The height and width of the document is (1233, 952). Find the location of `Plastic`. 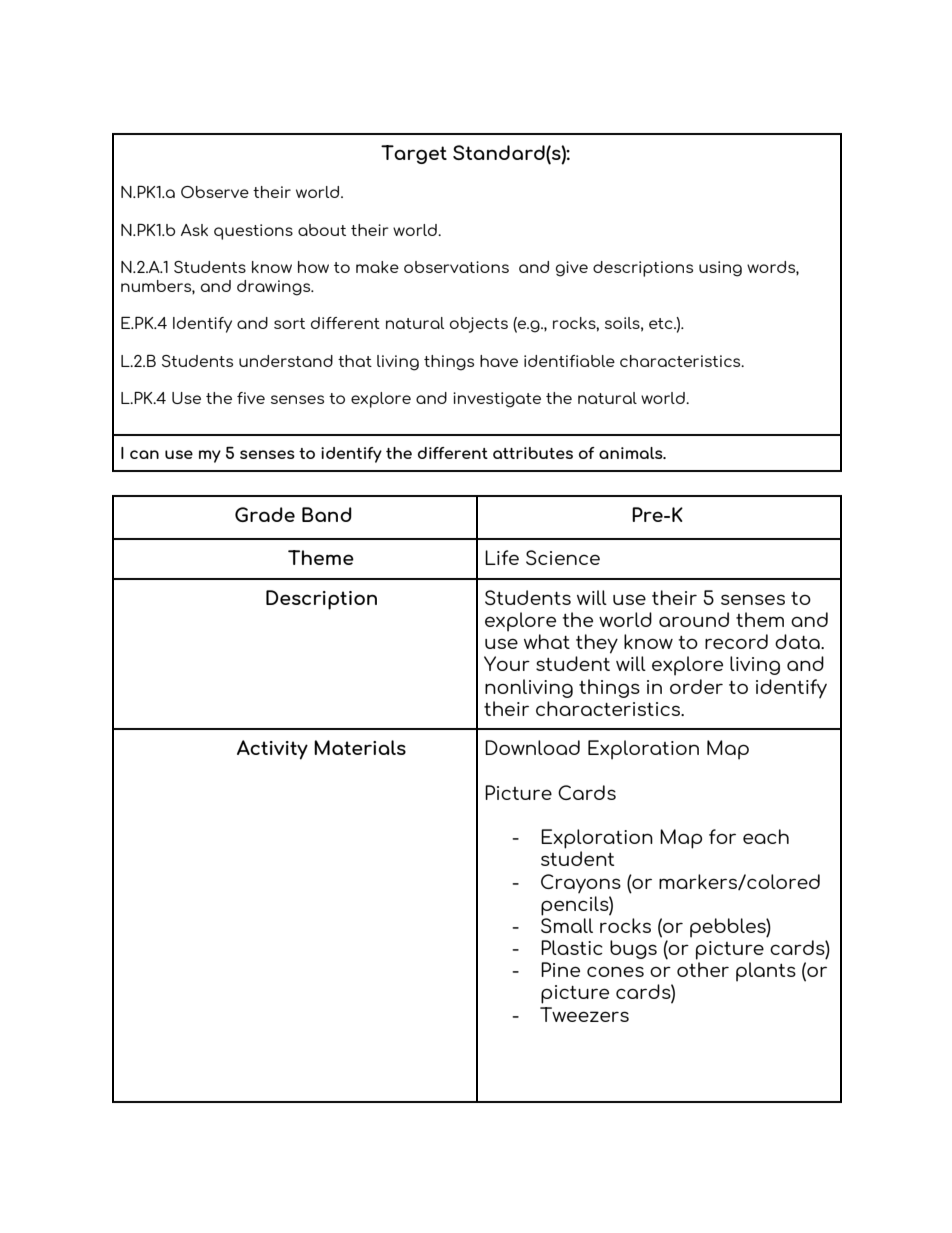

Plastic is located at coordinates (572, 947).
